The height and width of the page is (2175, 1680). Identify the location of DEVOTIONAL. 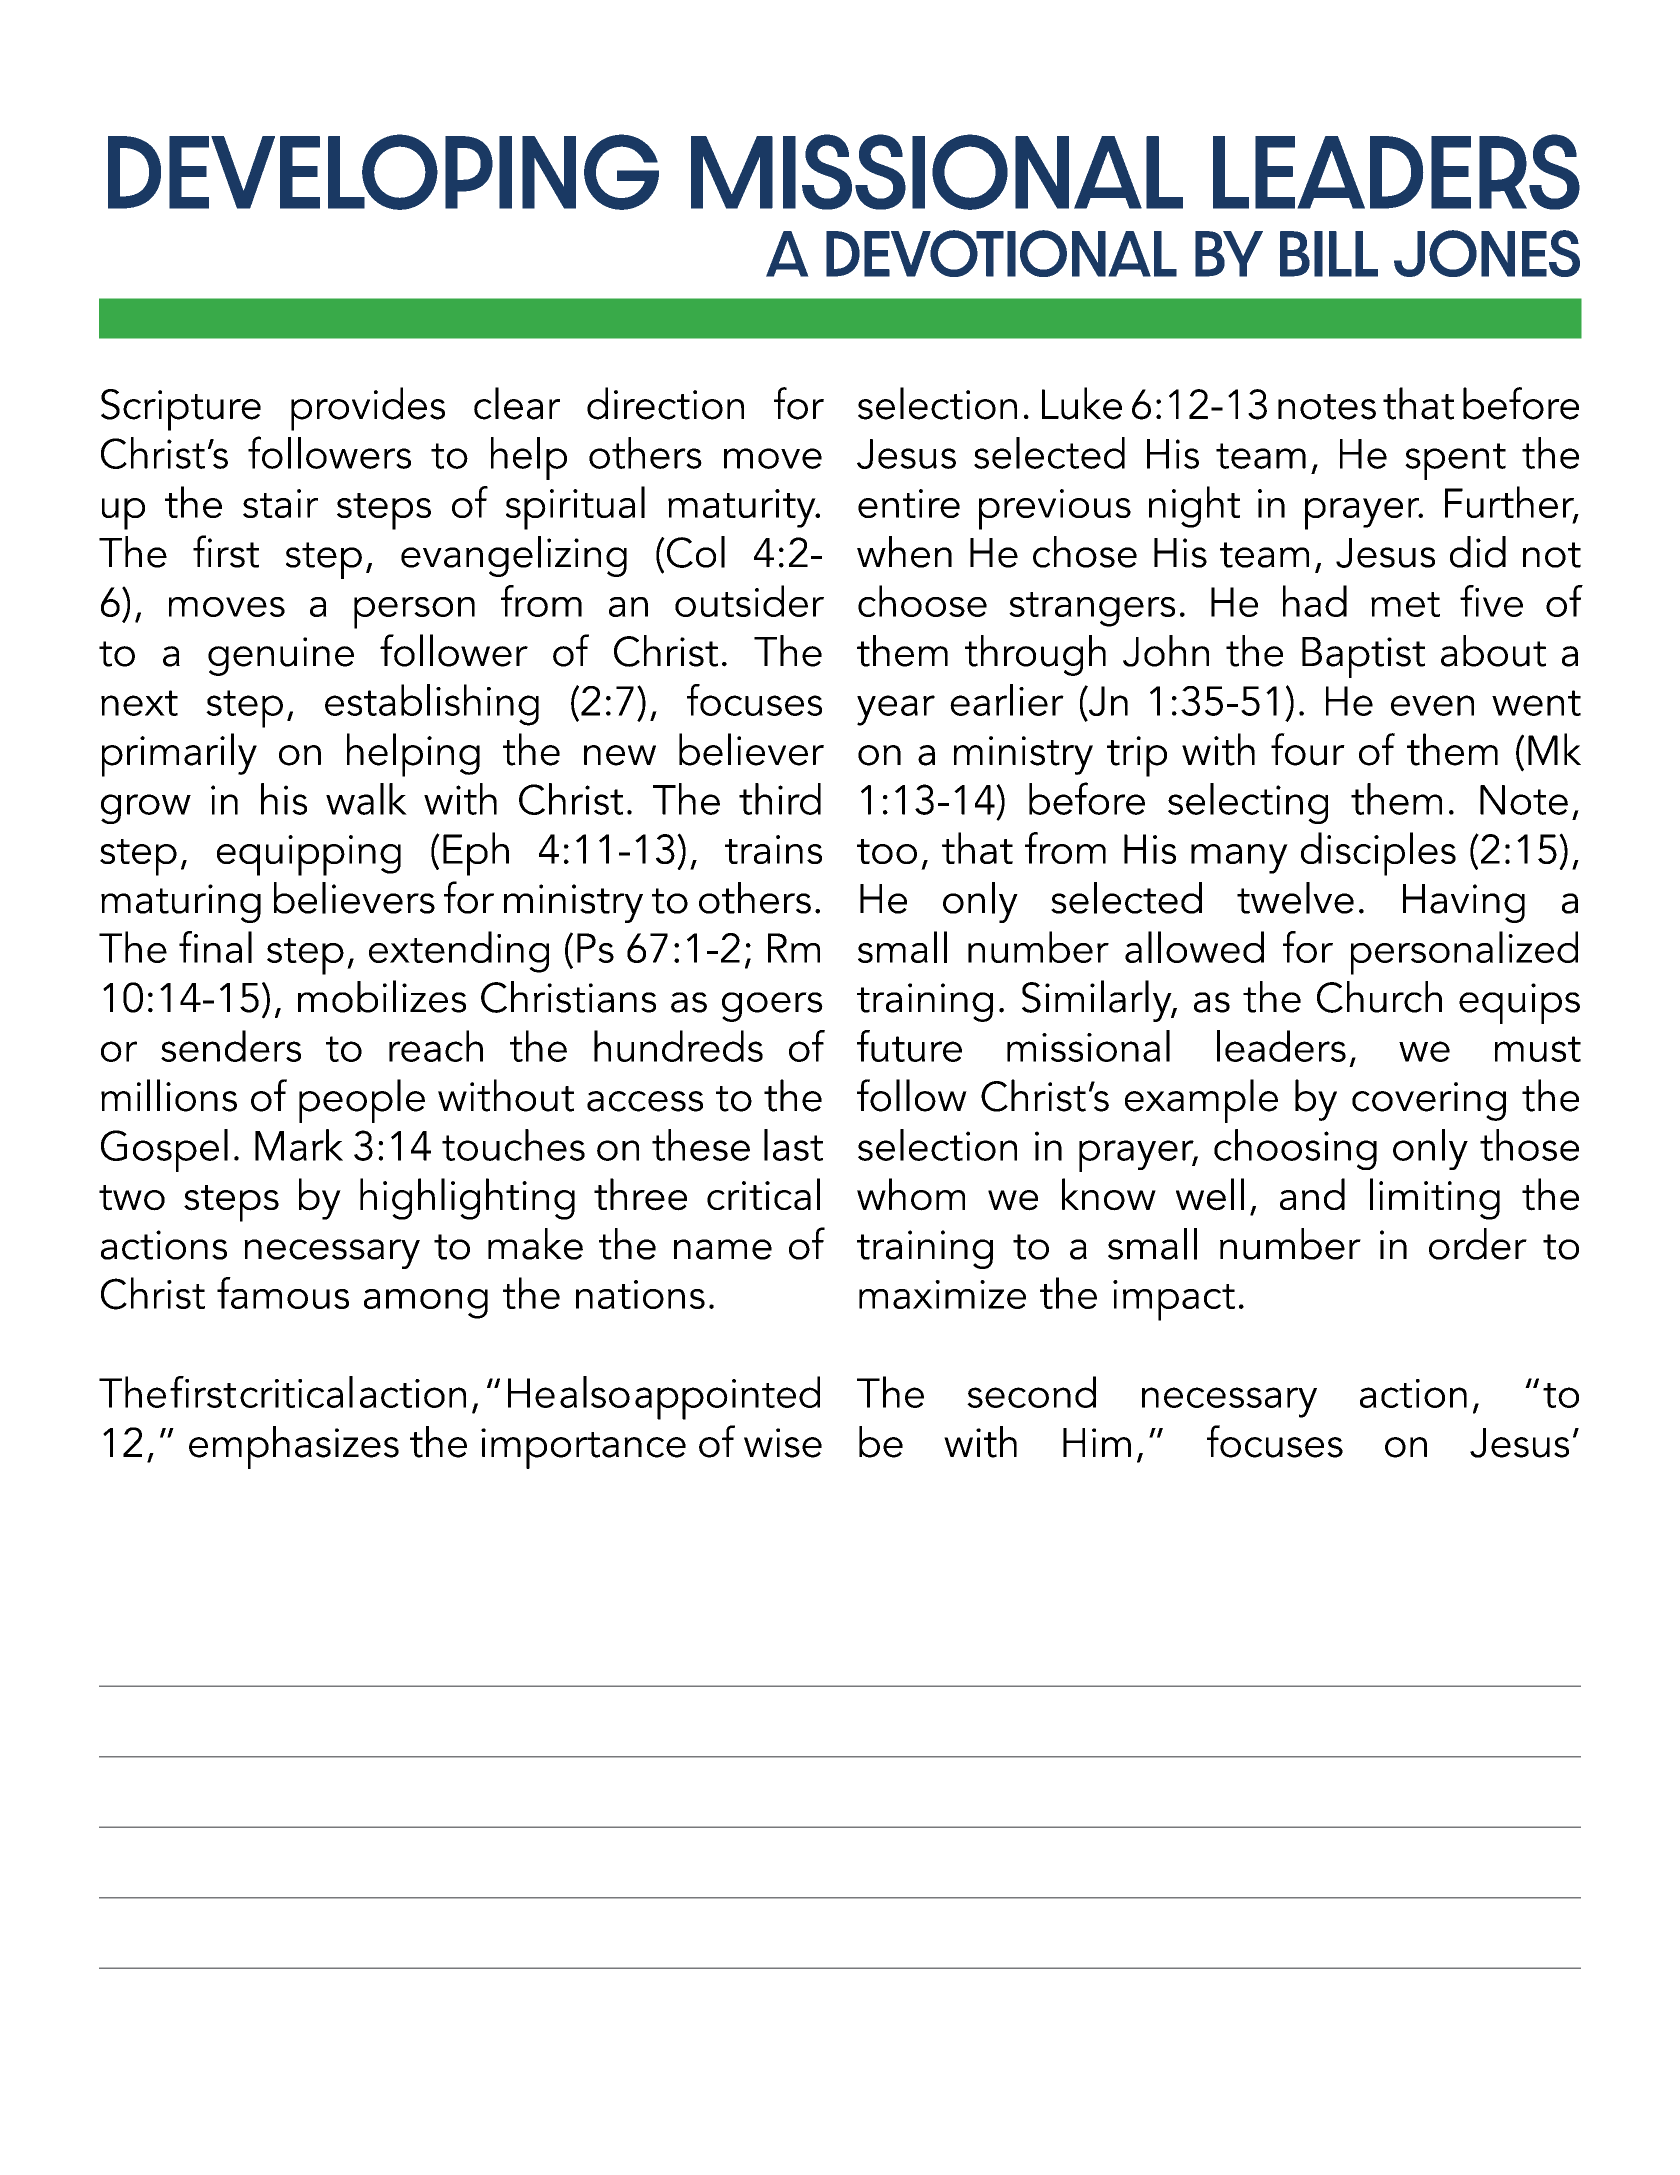
(1001, 253).
